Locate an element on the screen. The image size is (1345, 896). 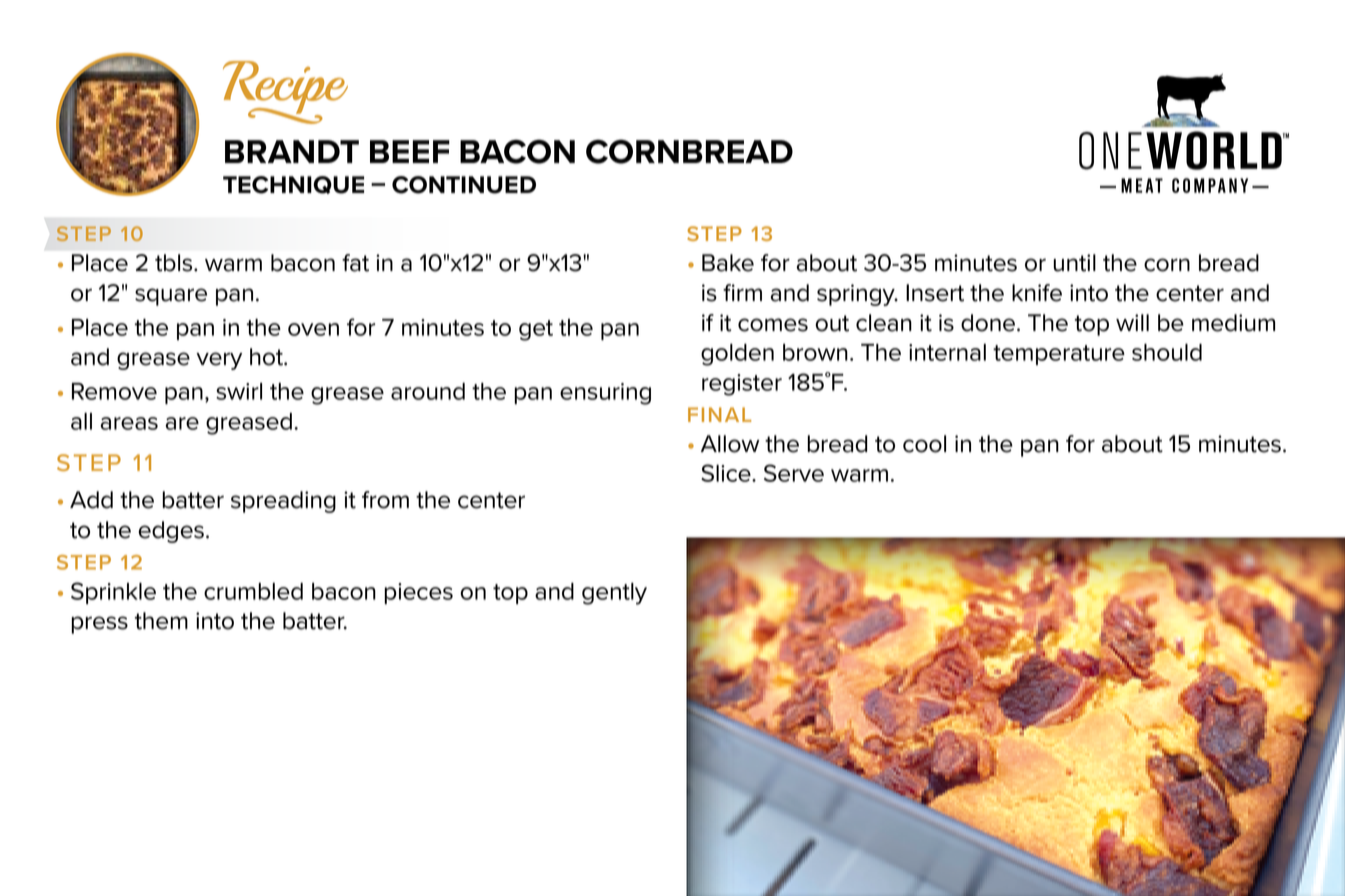
temperature is located at coordinates (1059, 355).
